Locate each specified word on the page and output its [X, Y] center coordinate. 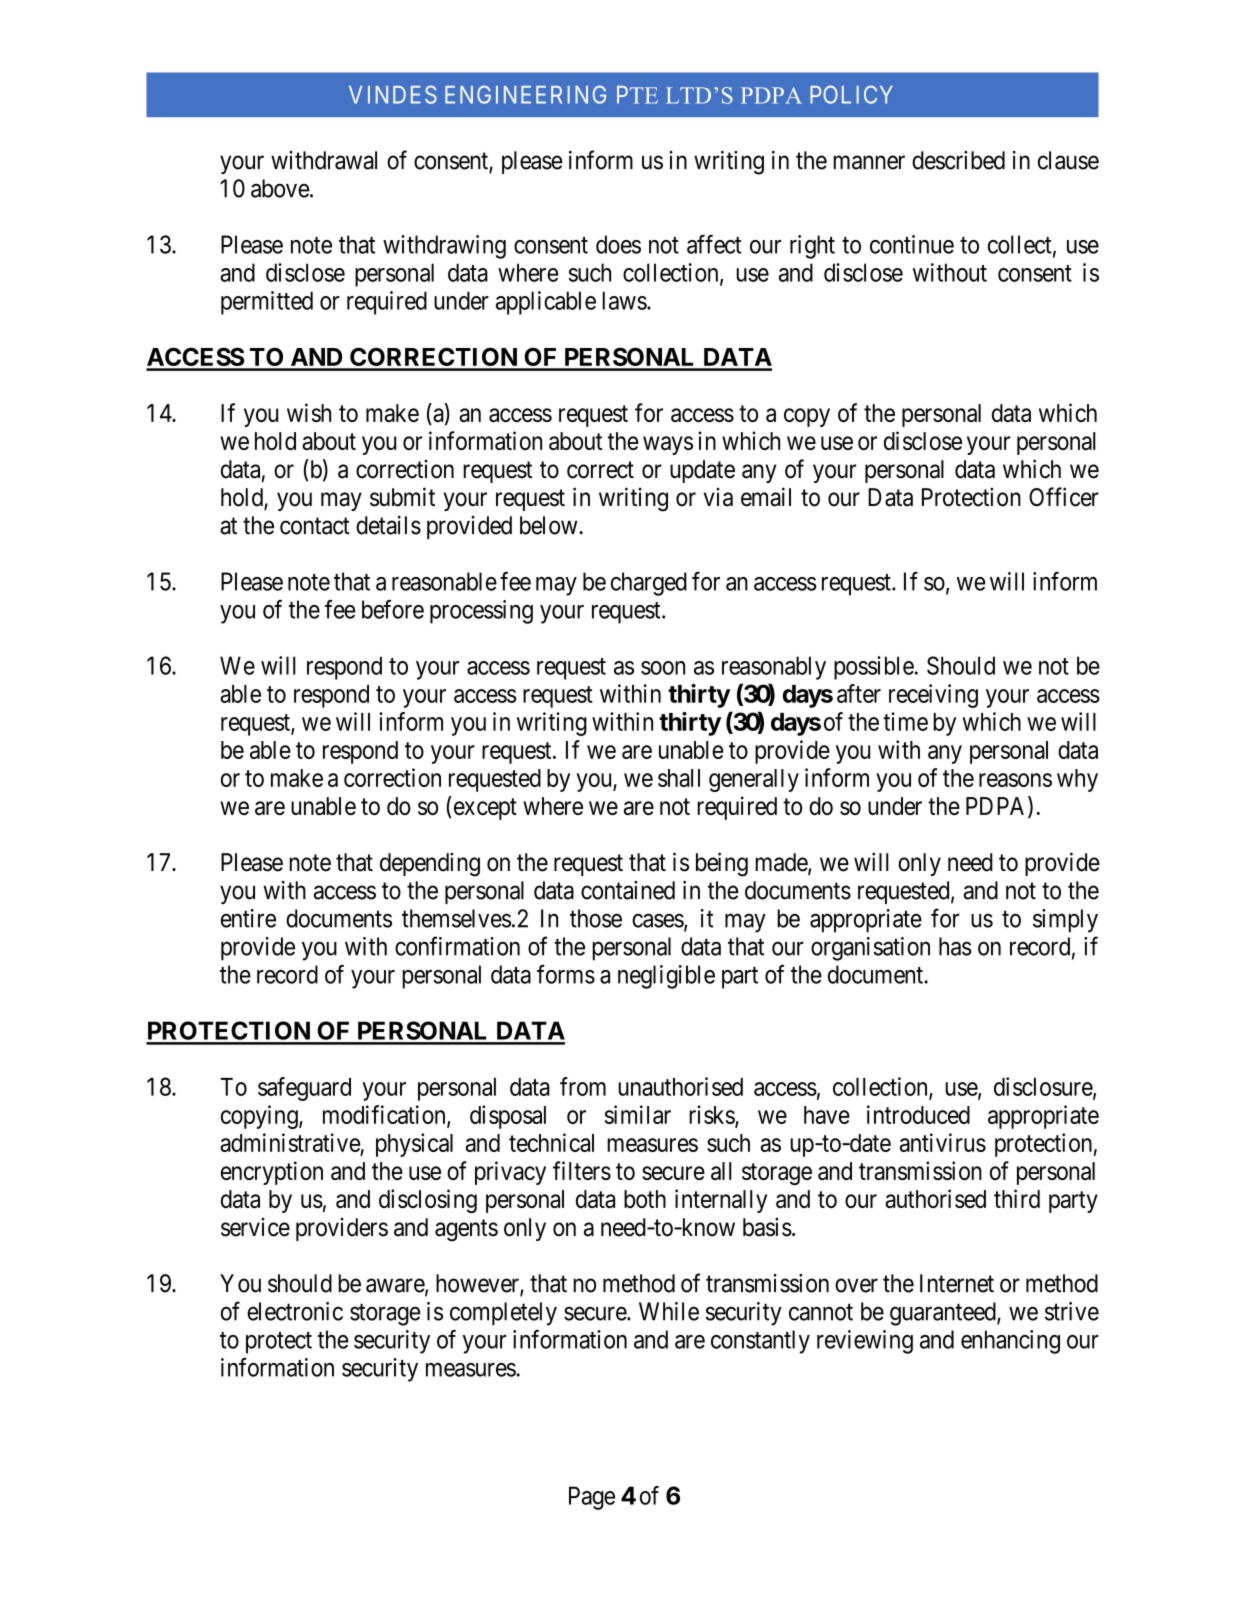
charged [649, 584]
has [955, 946]
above [280, 188]
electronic [295, 1311]
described [958, 160]
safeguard [304, 1089]
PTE [637, 95]
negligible [666, 977]
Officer [1064, 497]
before [393, 609]
